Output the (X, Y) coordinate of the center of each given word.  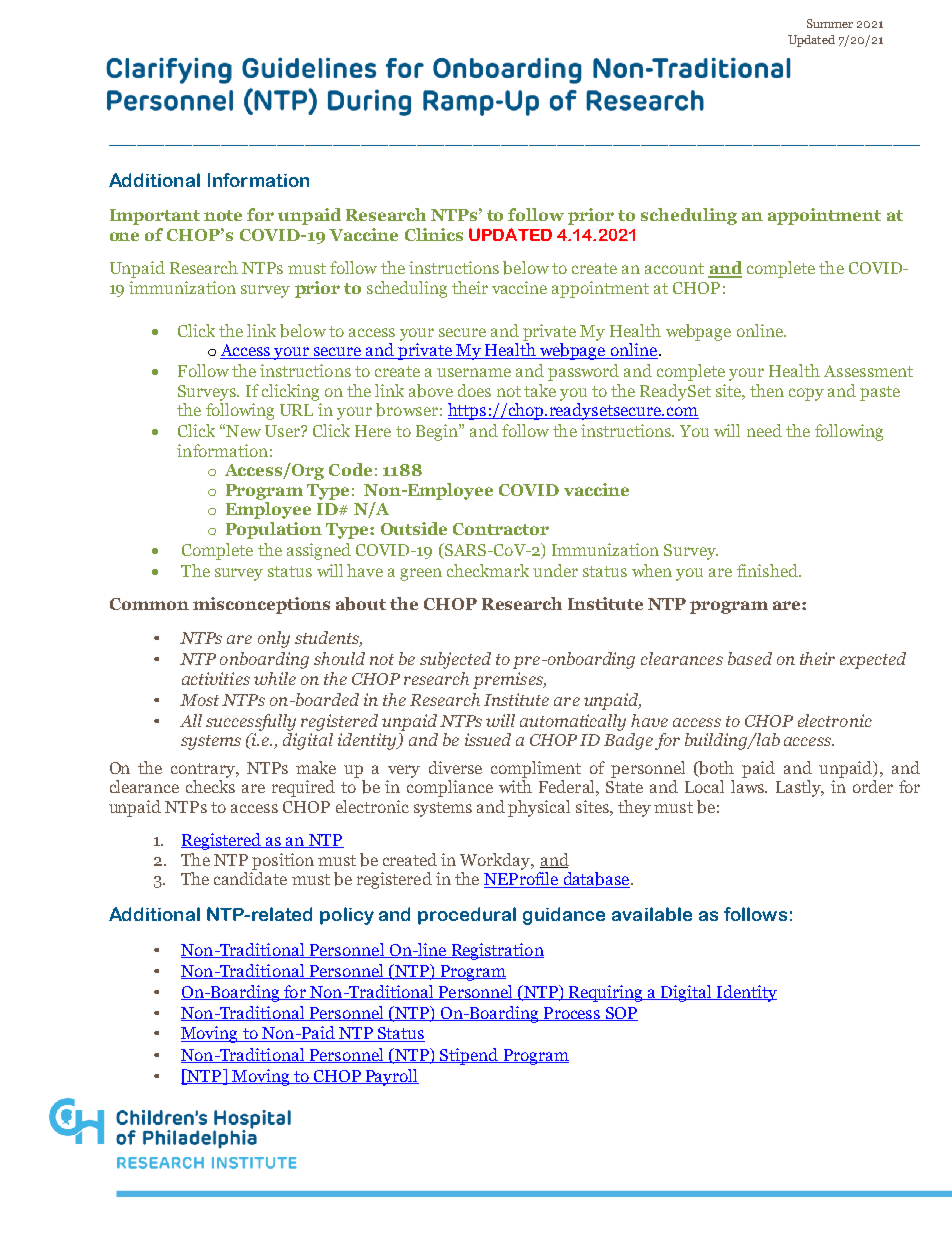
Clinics (434, 234)
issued (488, 739)
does (474, 390)
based (750, 658)
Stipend (469, 1056)
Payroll (391, 1077)
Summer (830, 23)
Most (199, 700)
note (223, 215)
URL (296, 410)
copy (806, 394)
